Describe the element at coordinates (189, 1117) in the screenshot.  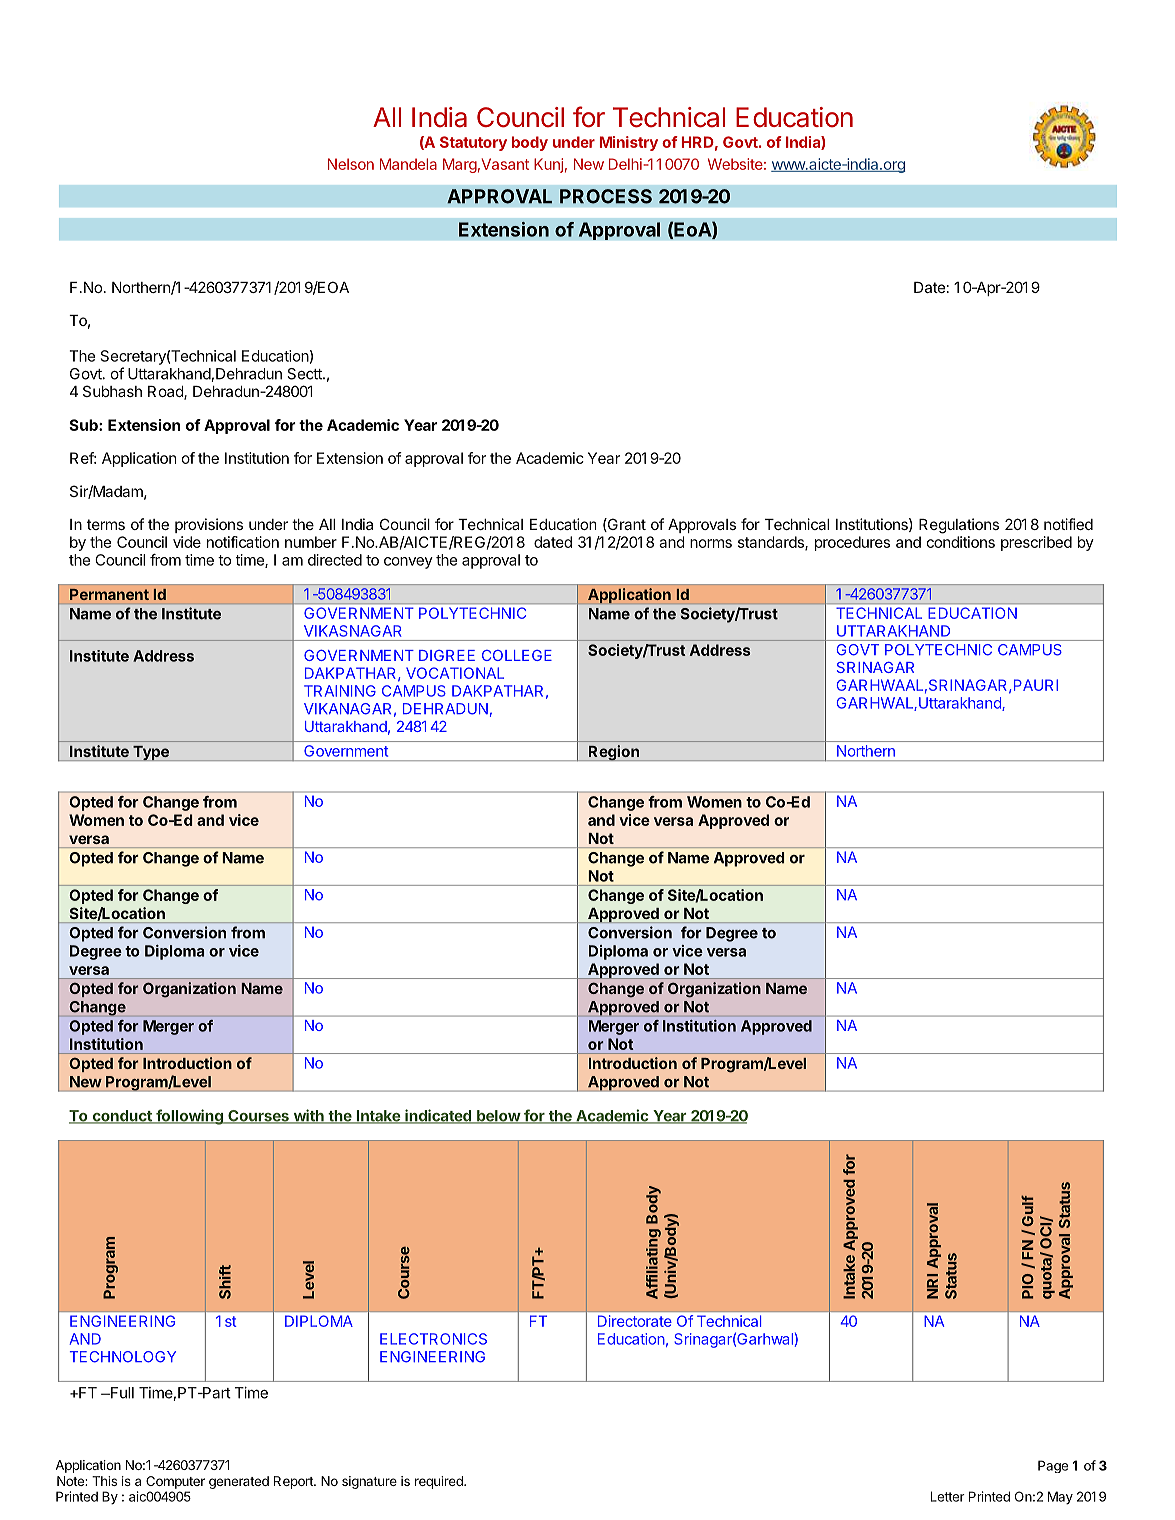
I see `following` at that location.
